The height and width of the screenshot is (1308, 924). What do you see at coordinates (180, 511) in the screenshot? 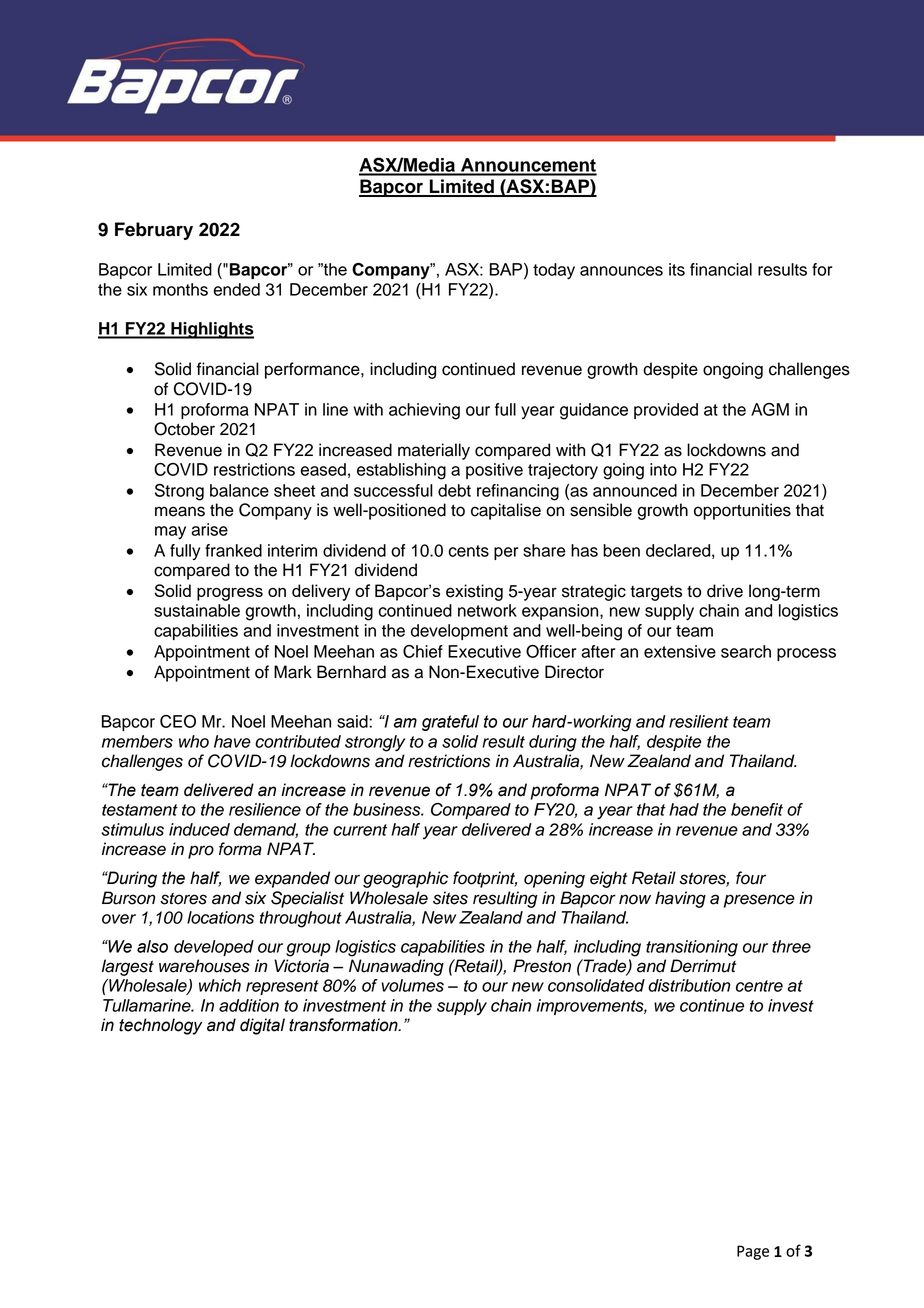
I see `means` at bounding box center [180, 511].
